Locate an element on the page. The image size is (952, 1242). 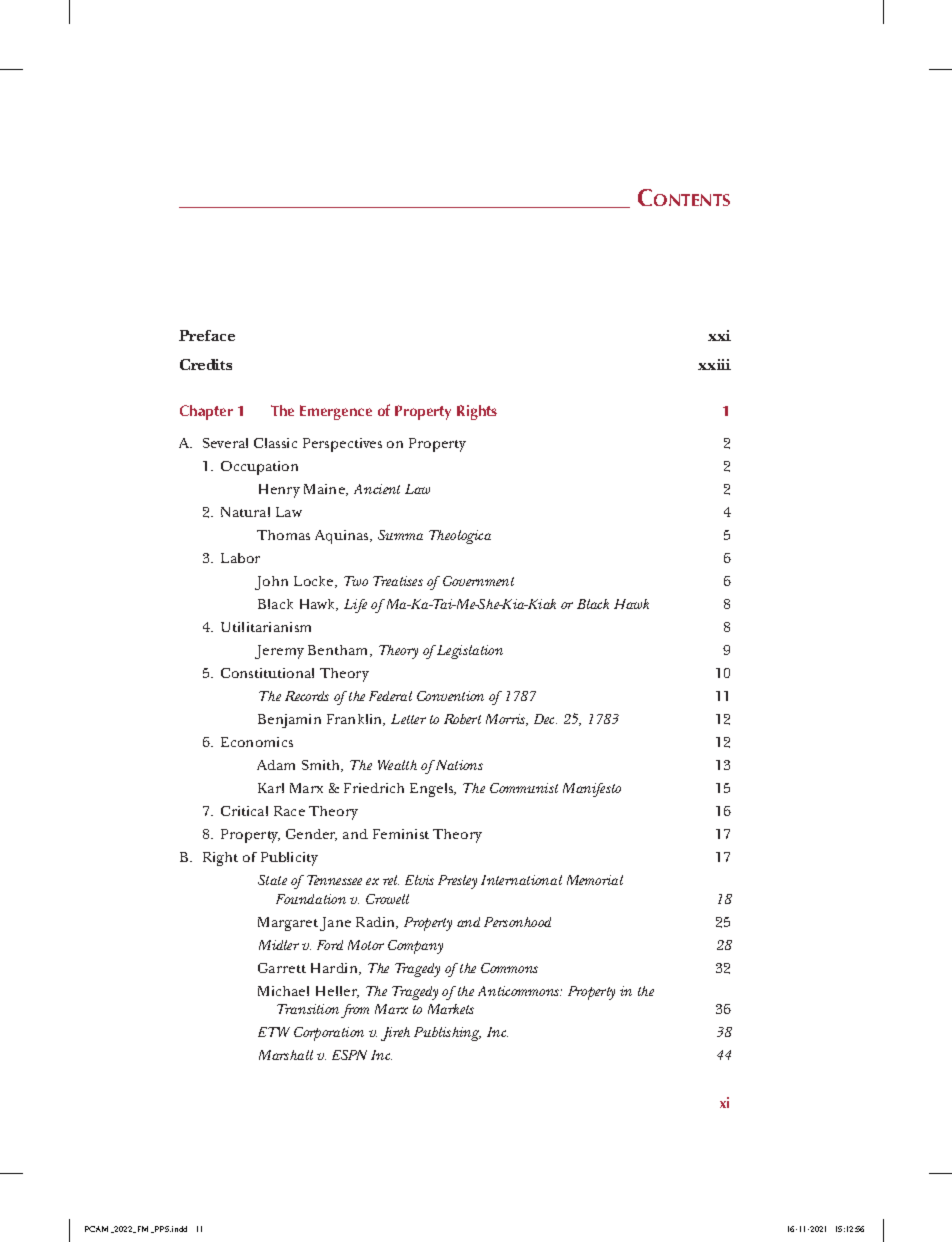
xxiii is located at coordinates (714, 364).
